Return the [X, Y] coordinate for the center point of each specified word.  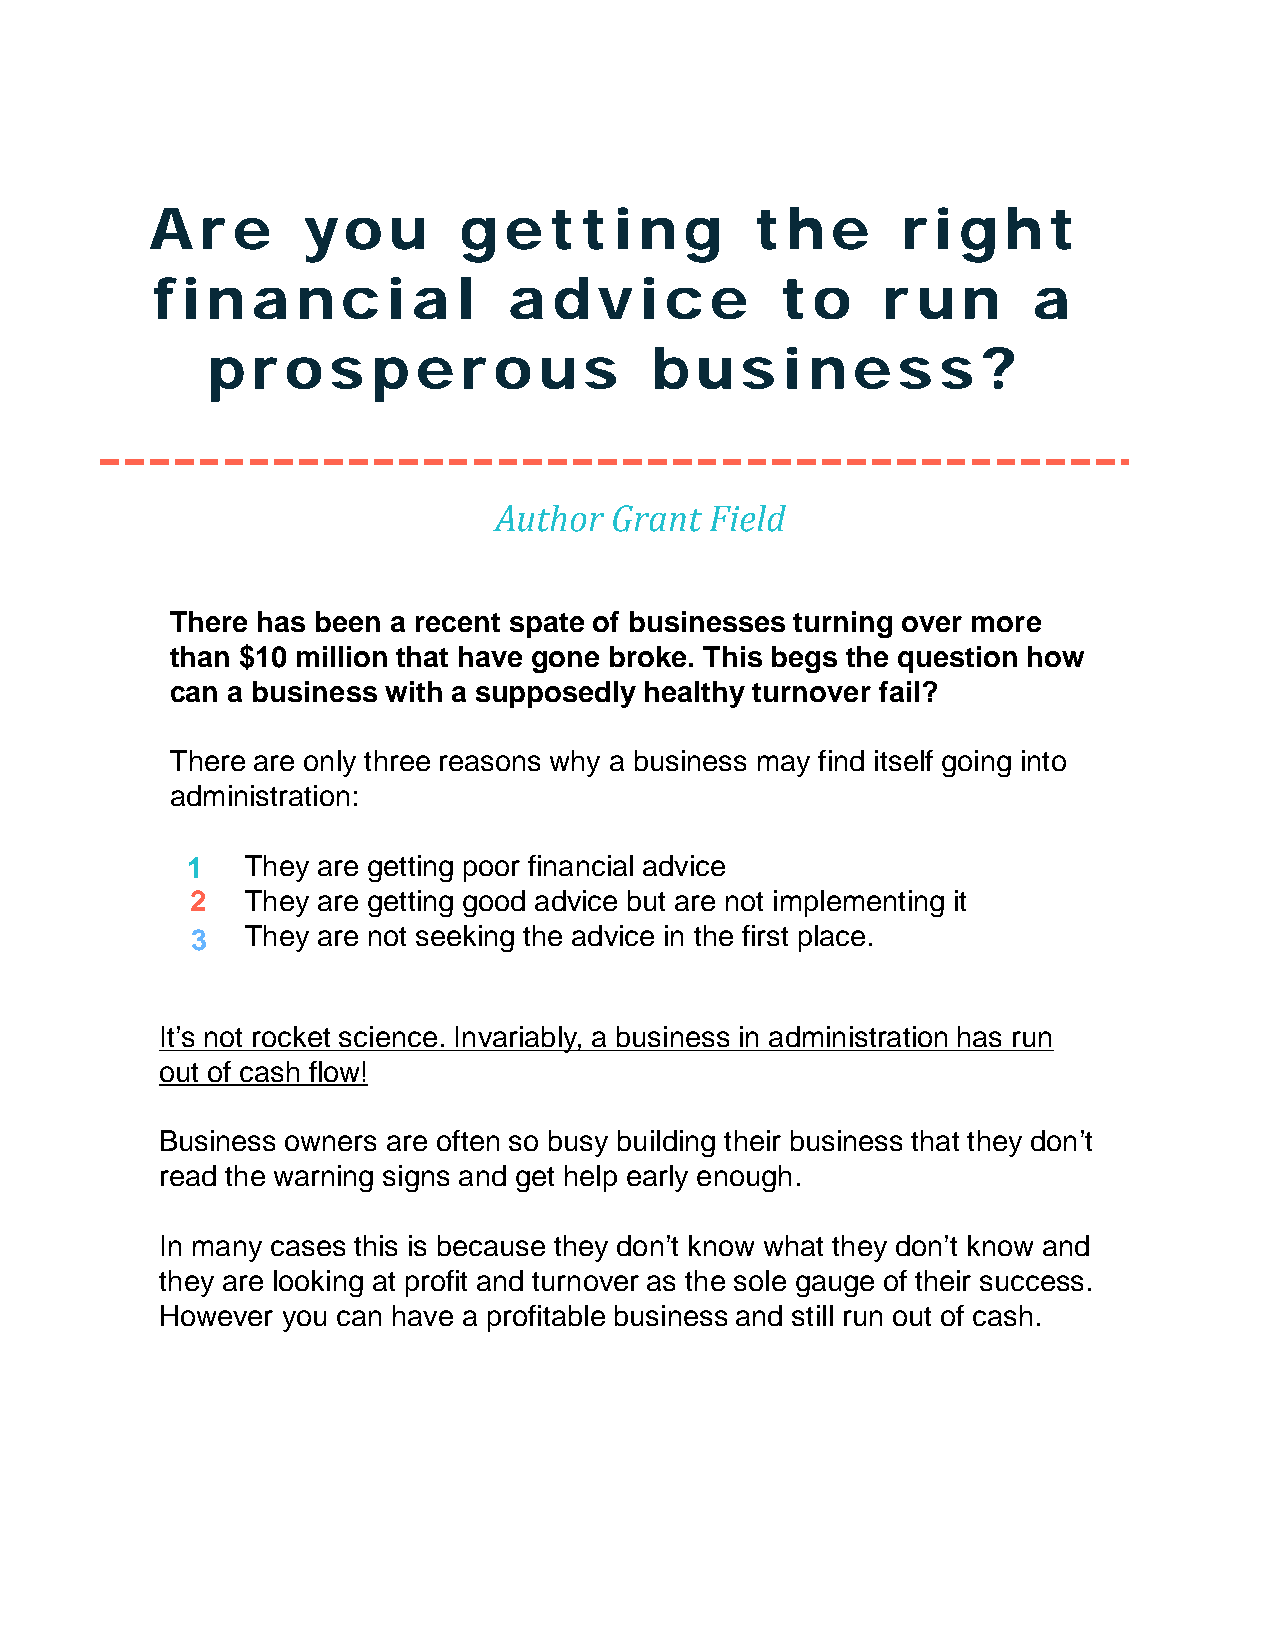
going [976, 763]
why [575, 763]
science [388, 1036]
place [832, 938]
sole [760, 1280]
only [330, 763]
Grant [657, 518]
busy [578, 1143]
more [1006, 624]
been [348, 621]
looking [318, 1283]
